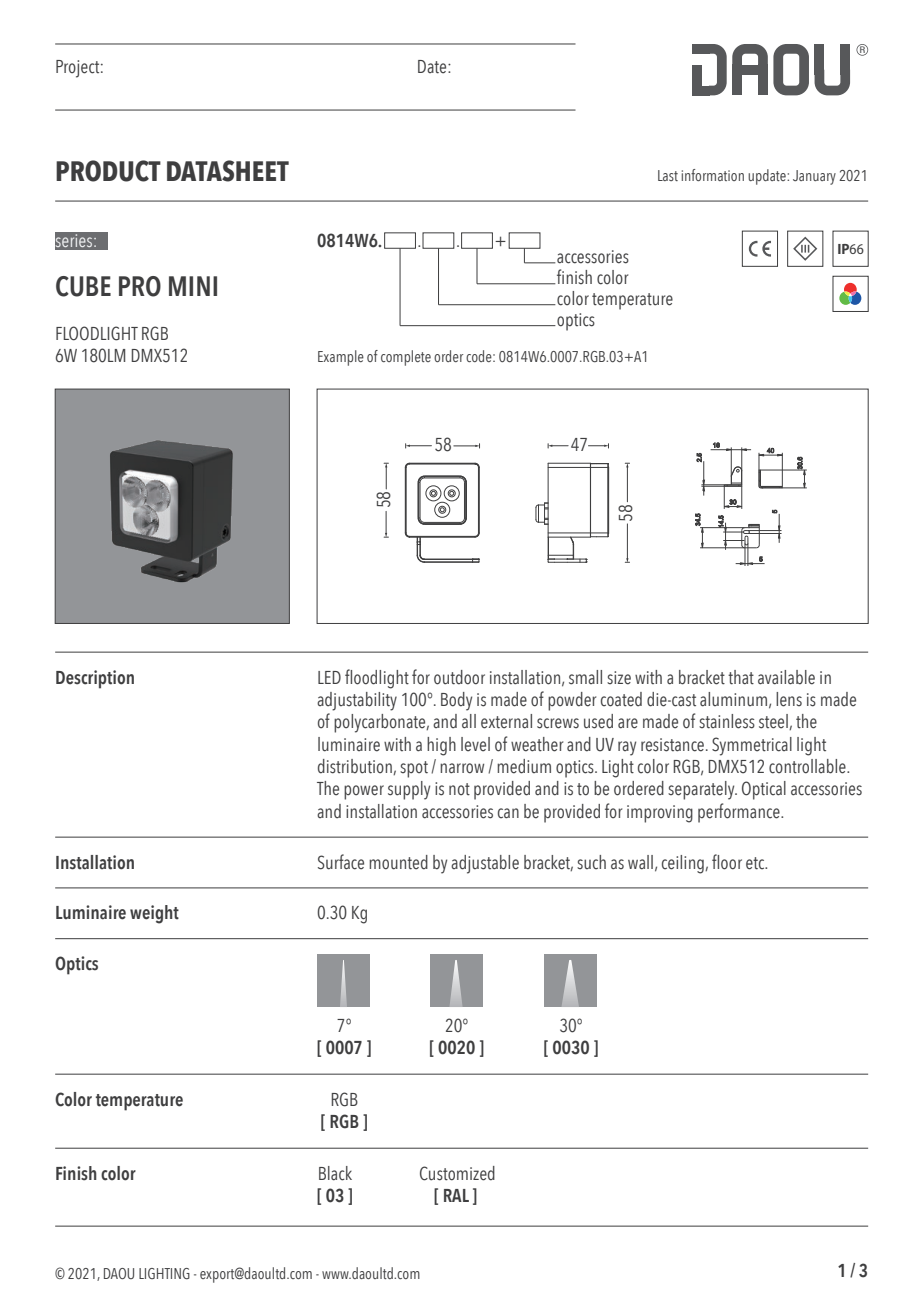 The width and height of the screenshot is (924, 1308). I want to click on information, so click(713, 175).
